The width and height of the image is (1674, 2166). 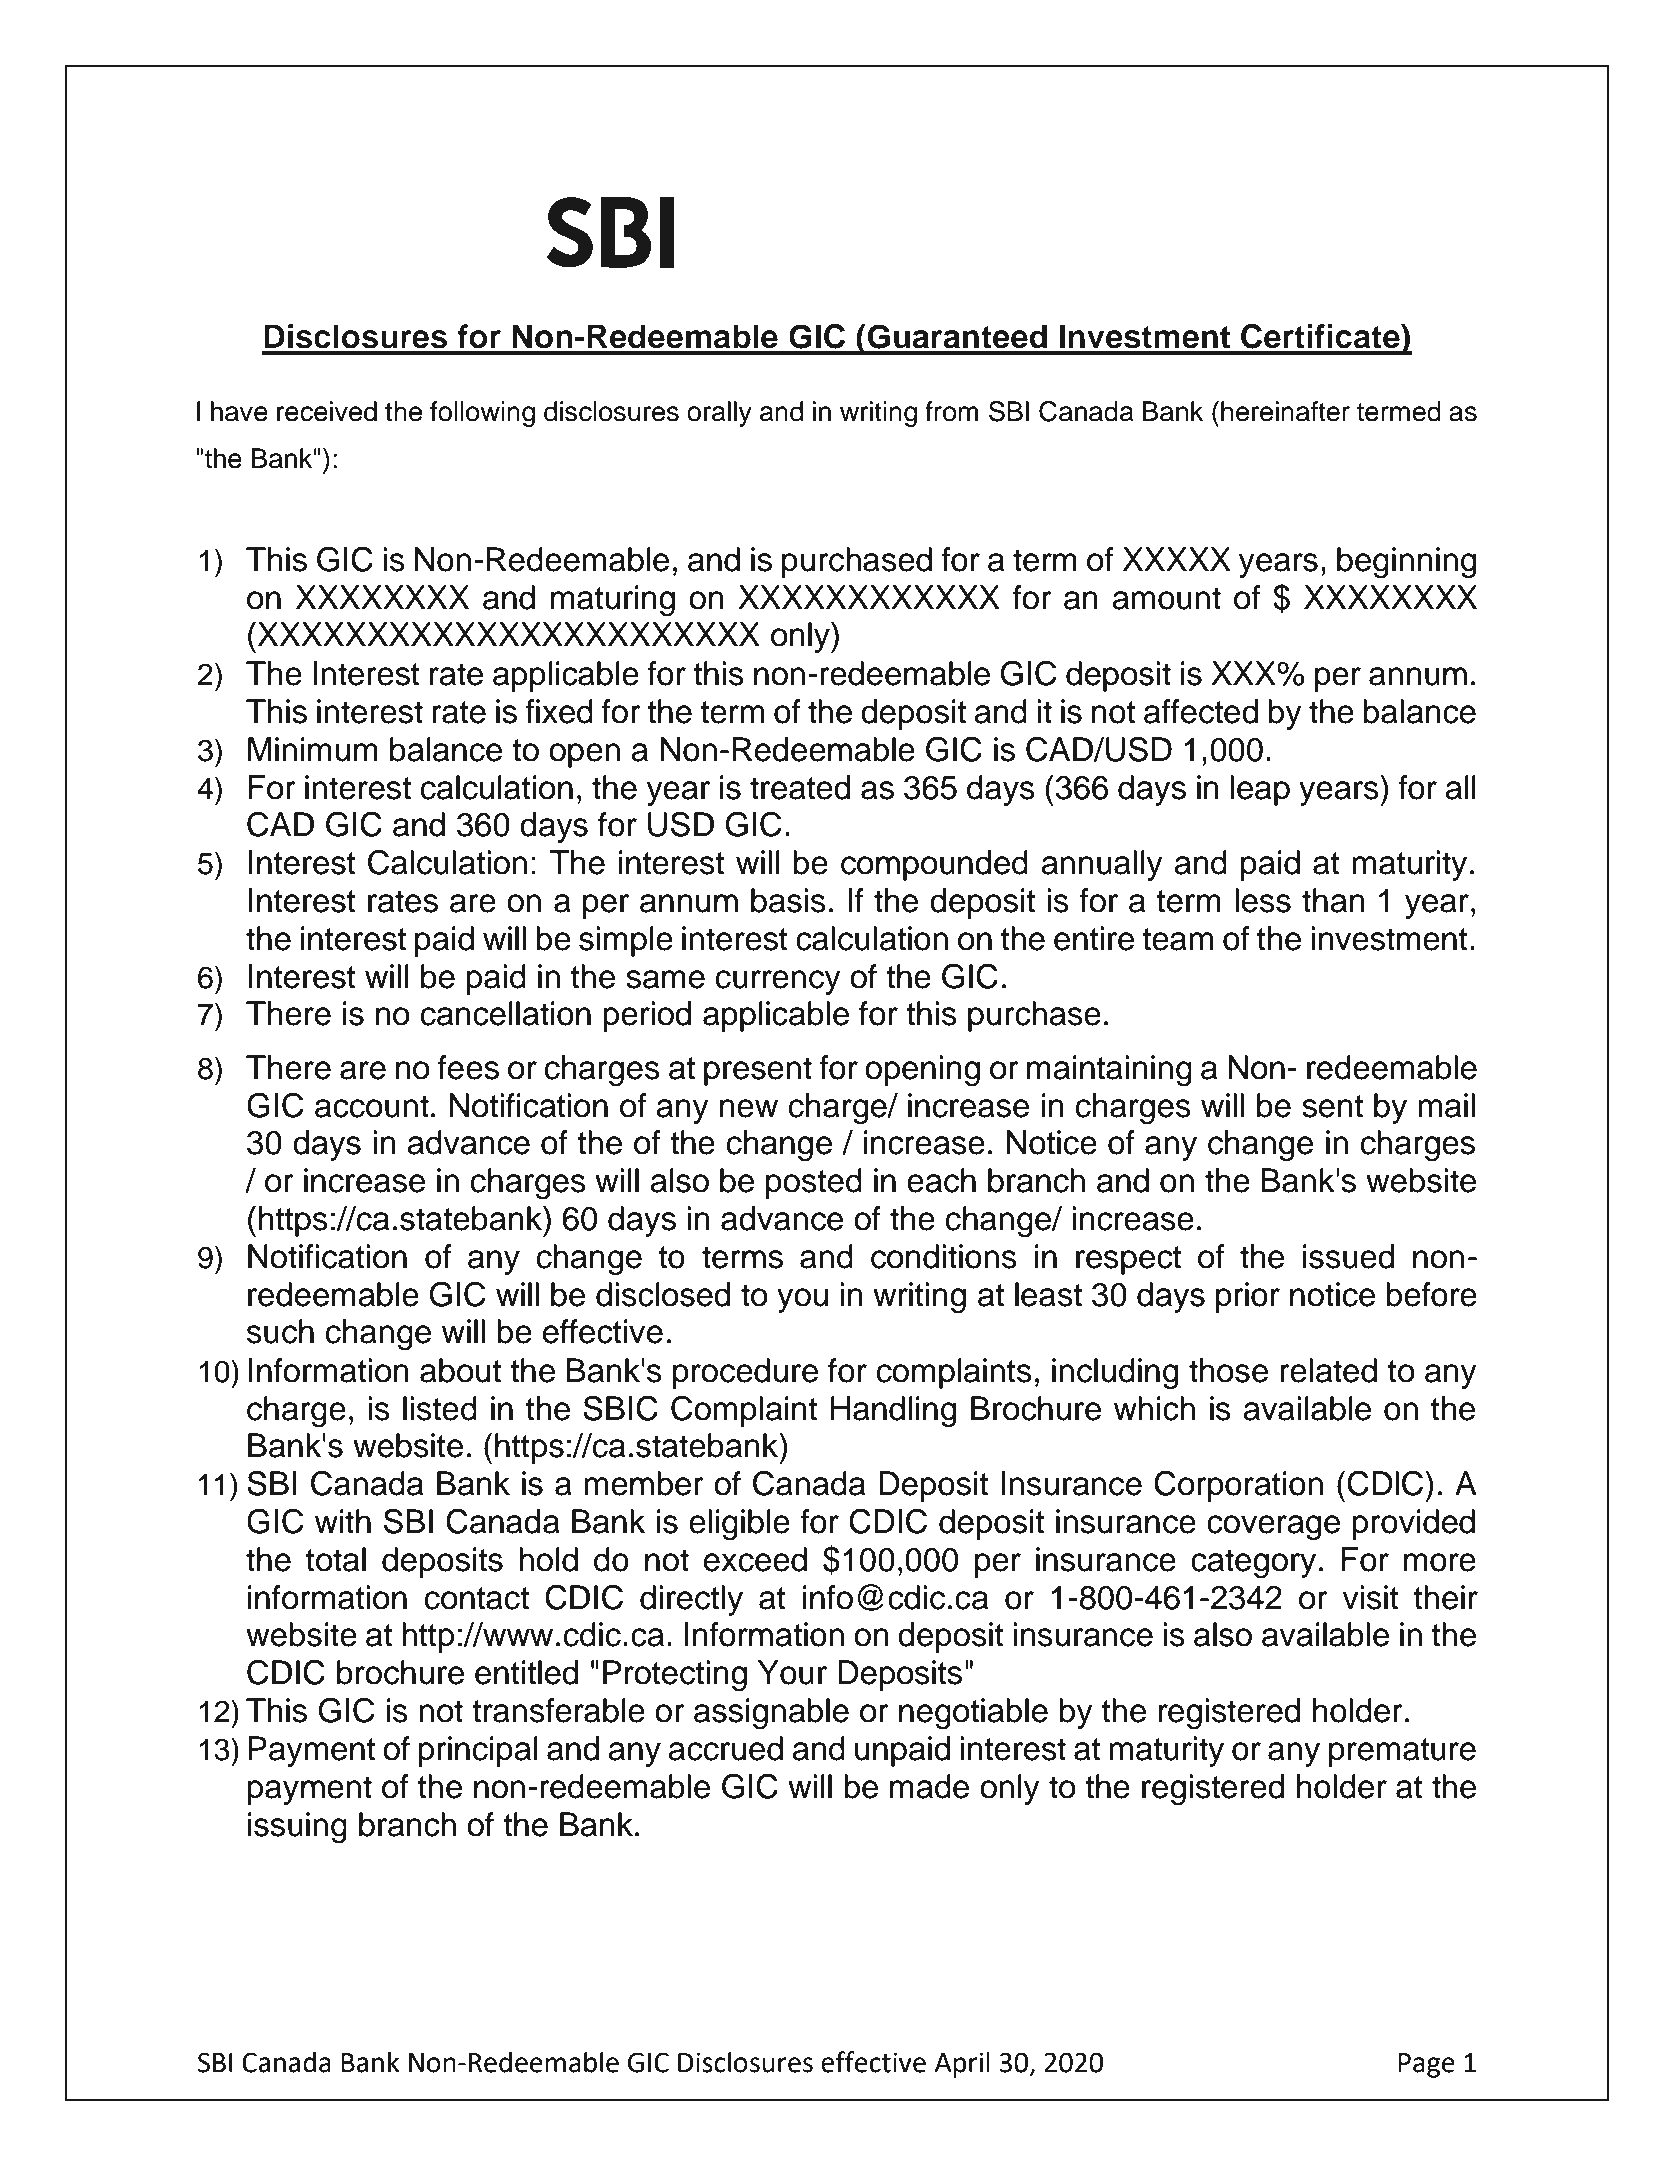 I want to click on received, so click(x=327, y=411).
